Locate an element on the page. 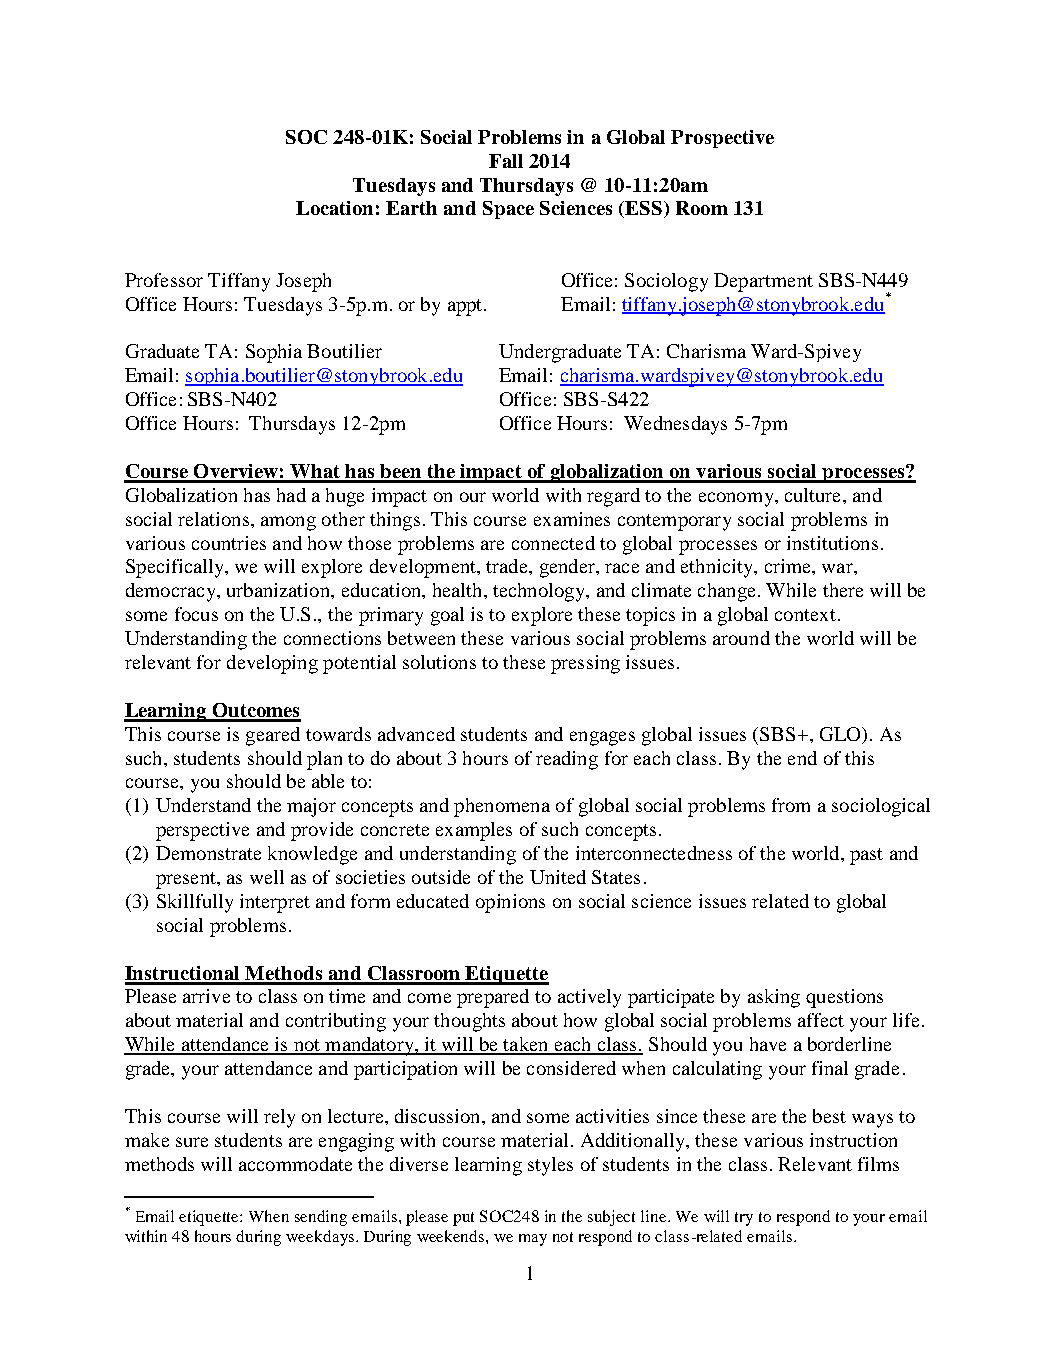 Image resolution: width=1060 pixels, height=1371 pixels. try is located at coordinates (744, 1219).
